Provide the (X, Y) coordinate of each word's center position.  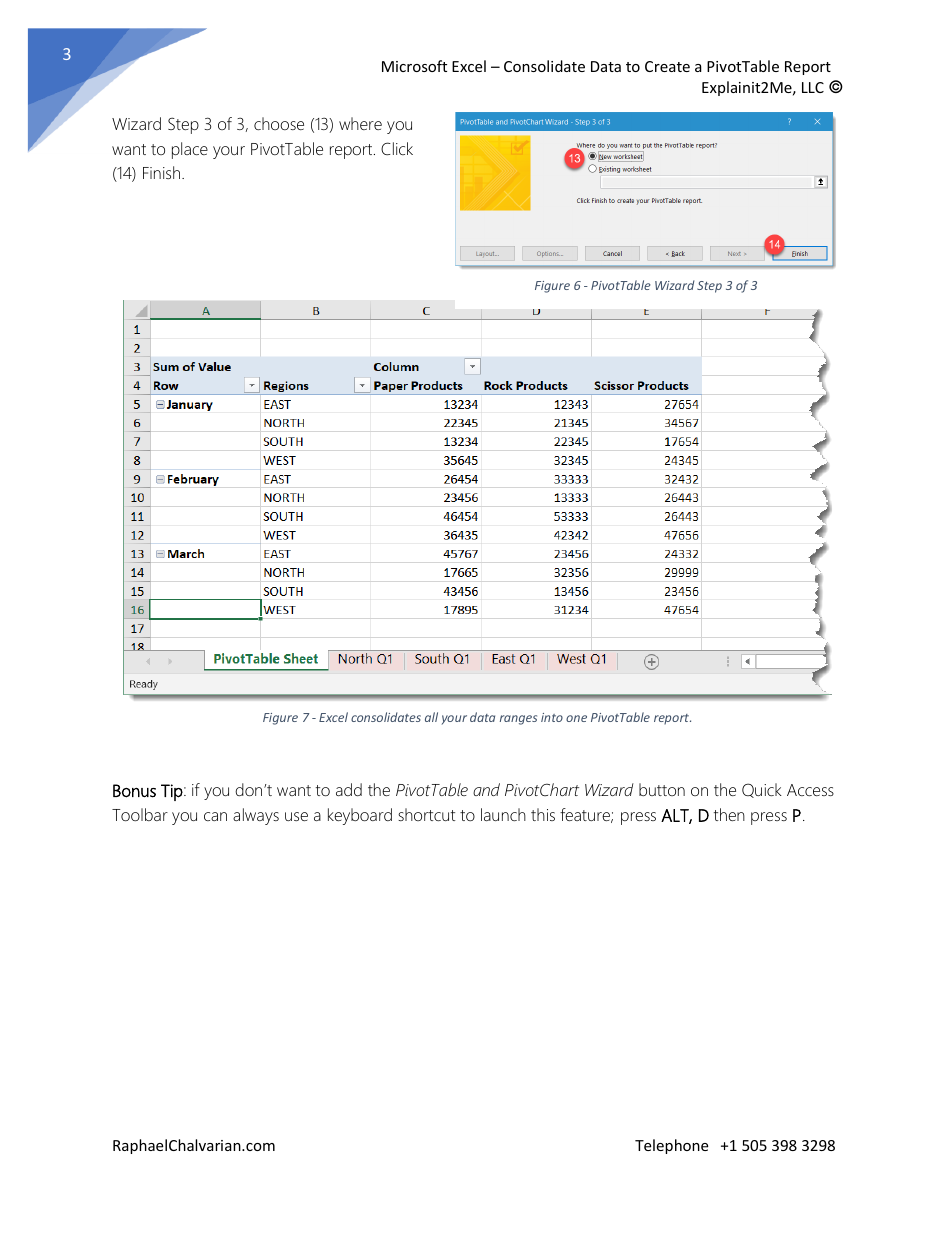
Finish (163, 172)
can (215, 816)
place (190, 150)
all (431, 717)
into (552, 717)
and (486, 789)
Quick (762, 790)
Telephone (671, 1146)
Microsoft (414, 66)
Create (667, 66)
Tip (173, 792)
